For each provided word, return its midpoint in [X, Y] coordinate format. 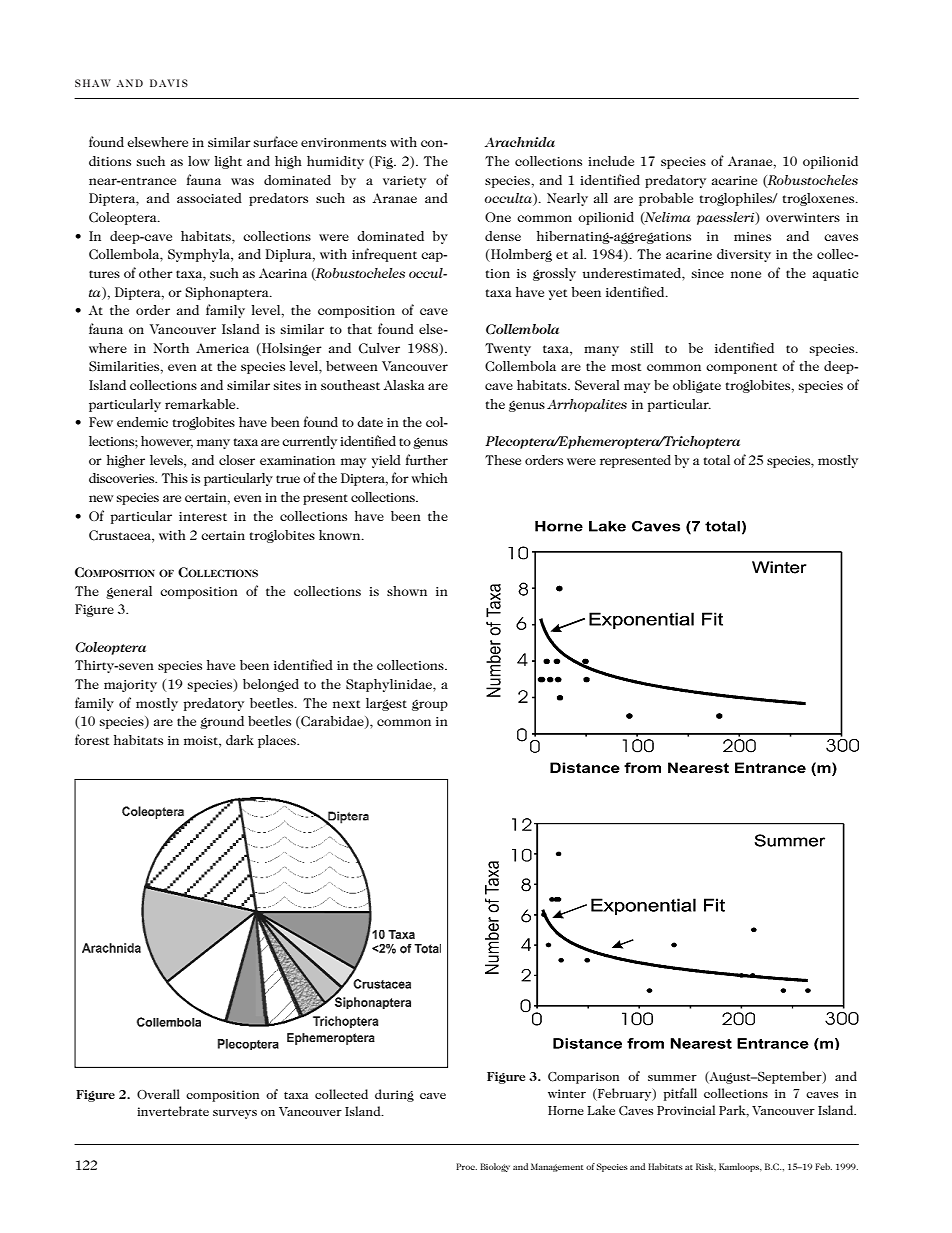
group [430, 705]
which [430, 478]
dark [240, 740]
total [716, 460]
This [175, 478]
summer [672, 1078]
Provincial [686, 1110]
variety [404, 182]
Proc [466, 1166]
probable [666, 199]
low [199, 161]
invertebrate [173, 1111]
